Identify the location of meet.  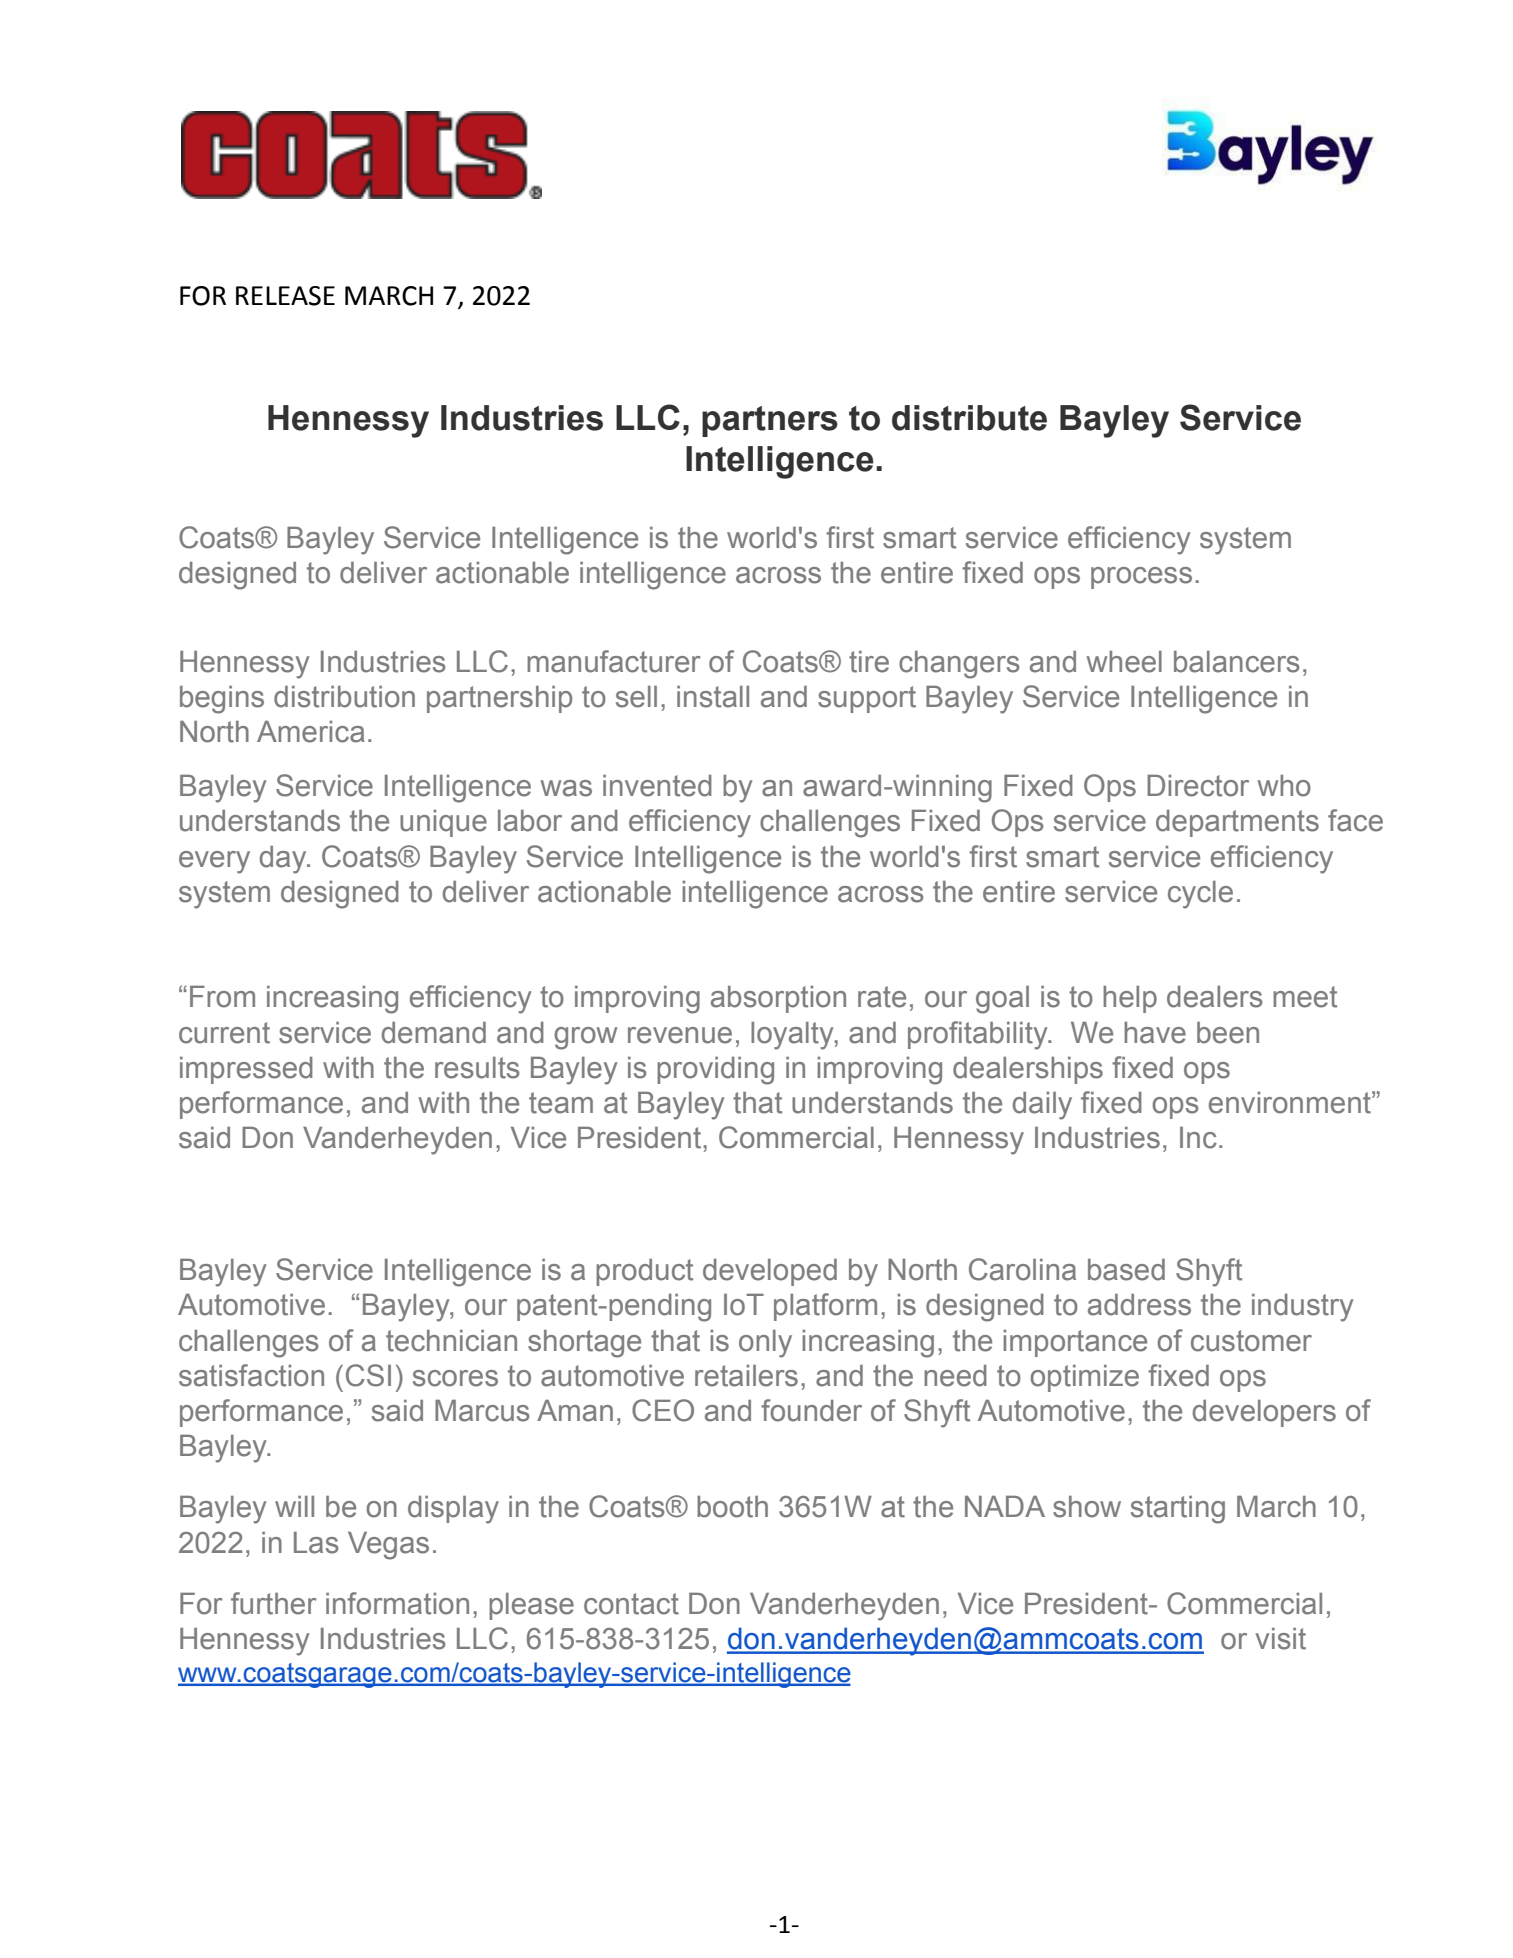
(1305, 997).
